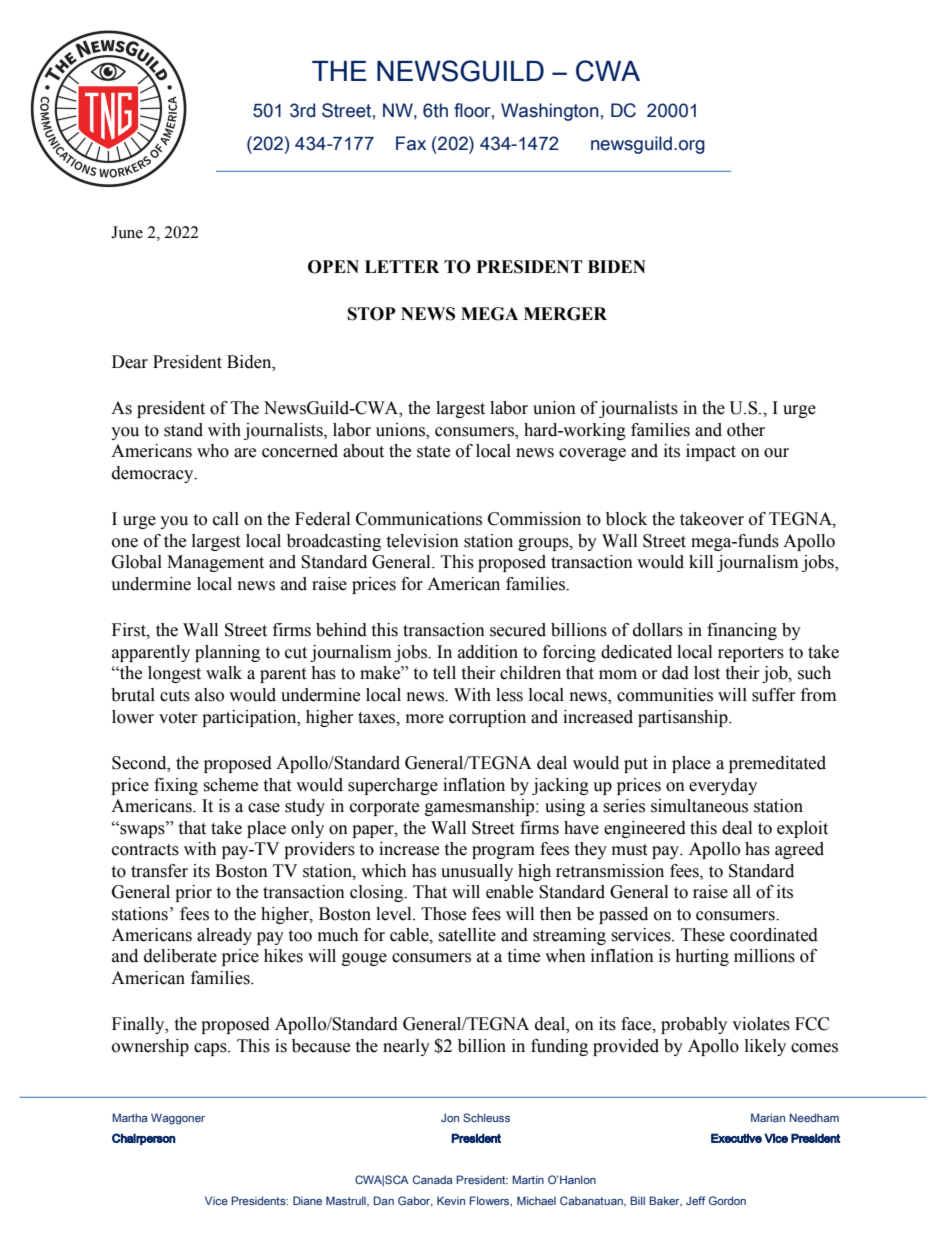  Describe the element at coordinates (406, 1047) in the document. I see `nearly` at that location.
